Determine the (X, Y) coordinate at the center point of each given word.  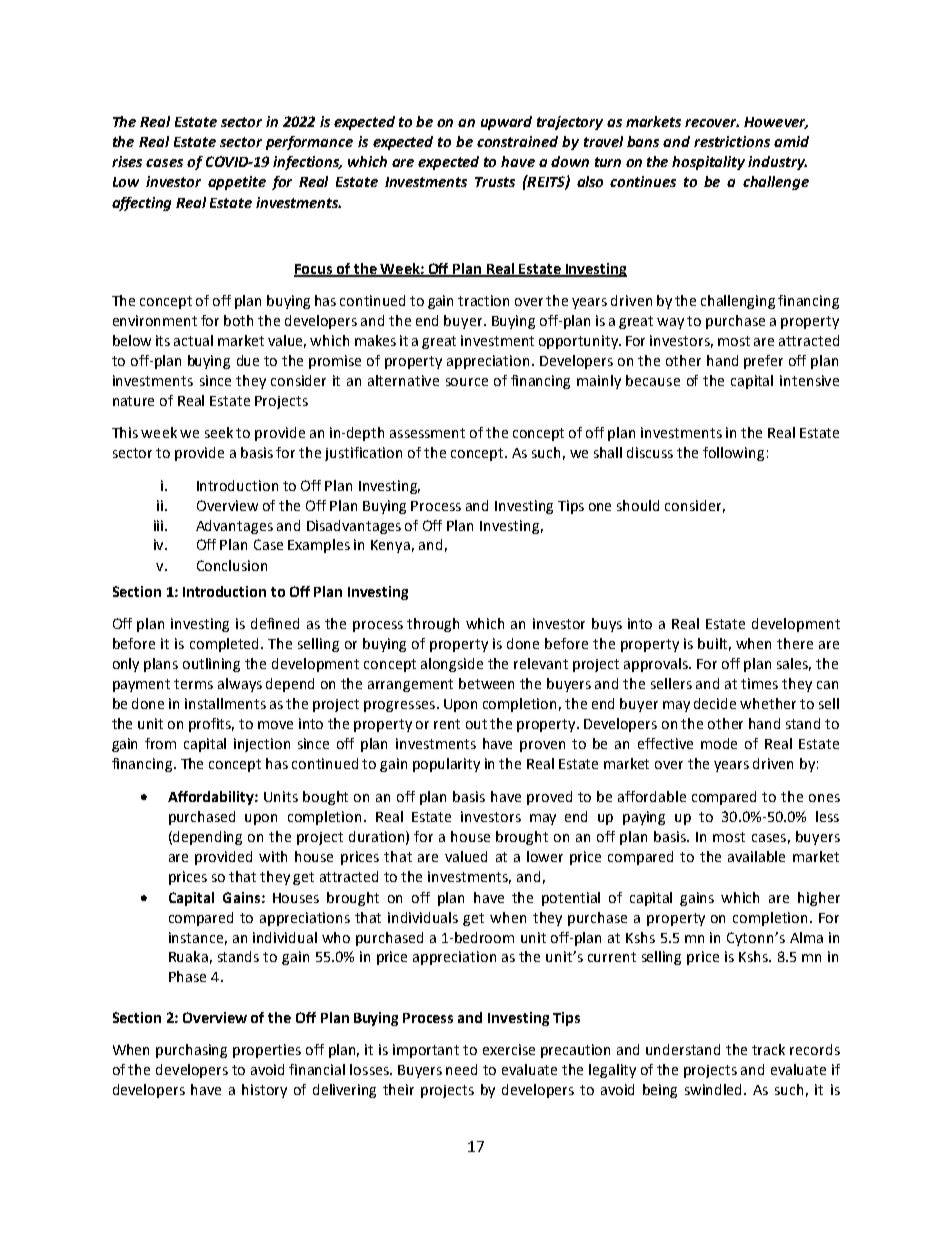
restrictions (732, 141)
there (795, 643)
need (461, 1069)
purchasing (191, 1051)
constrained (517, 141)
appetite (237, 183)
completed (226, 645)
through (433, 625)
